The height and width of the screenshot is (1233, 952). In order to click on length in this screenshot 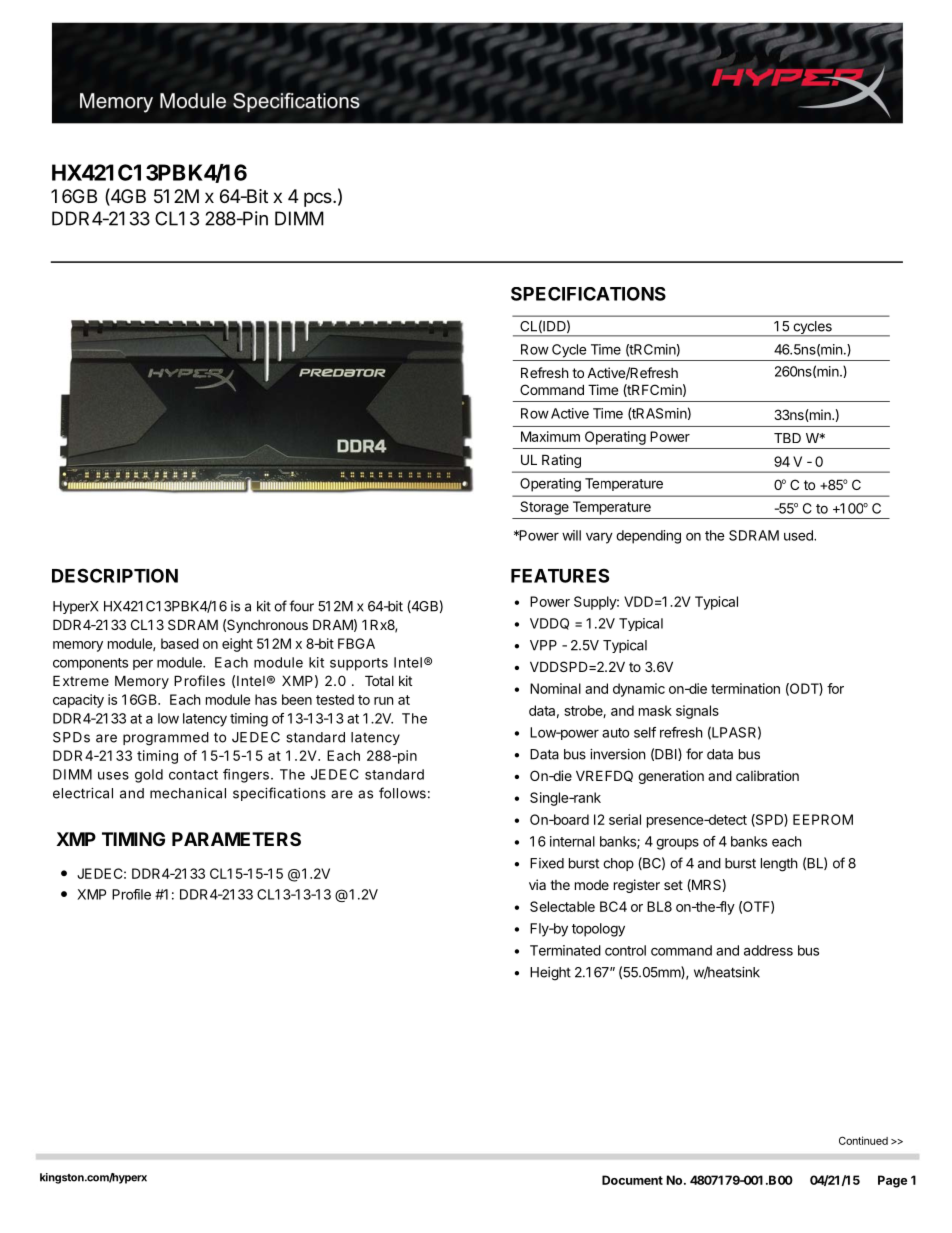, I will do `click(779, 865)`.
